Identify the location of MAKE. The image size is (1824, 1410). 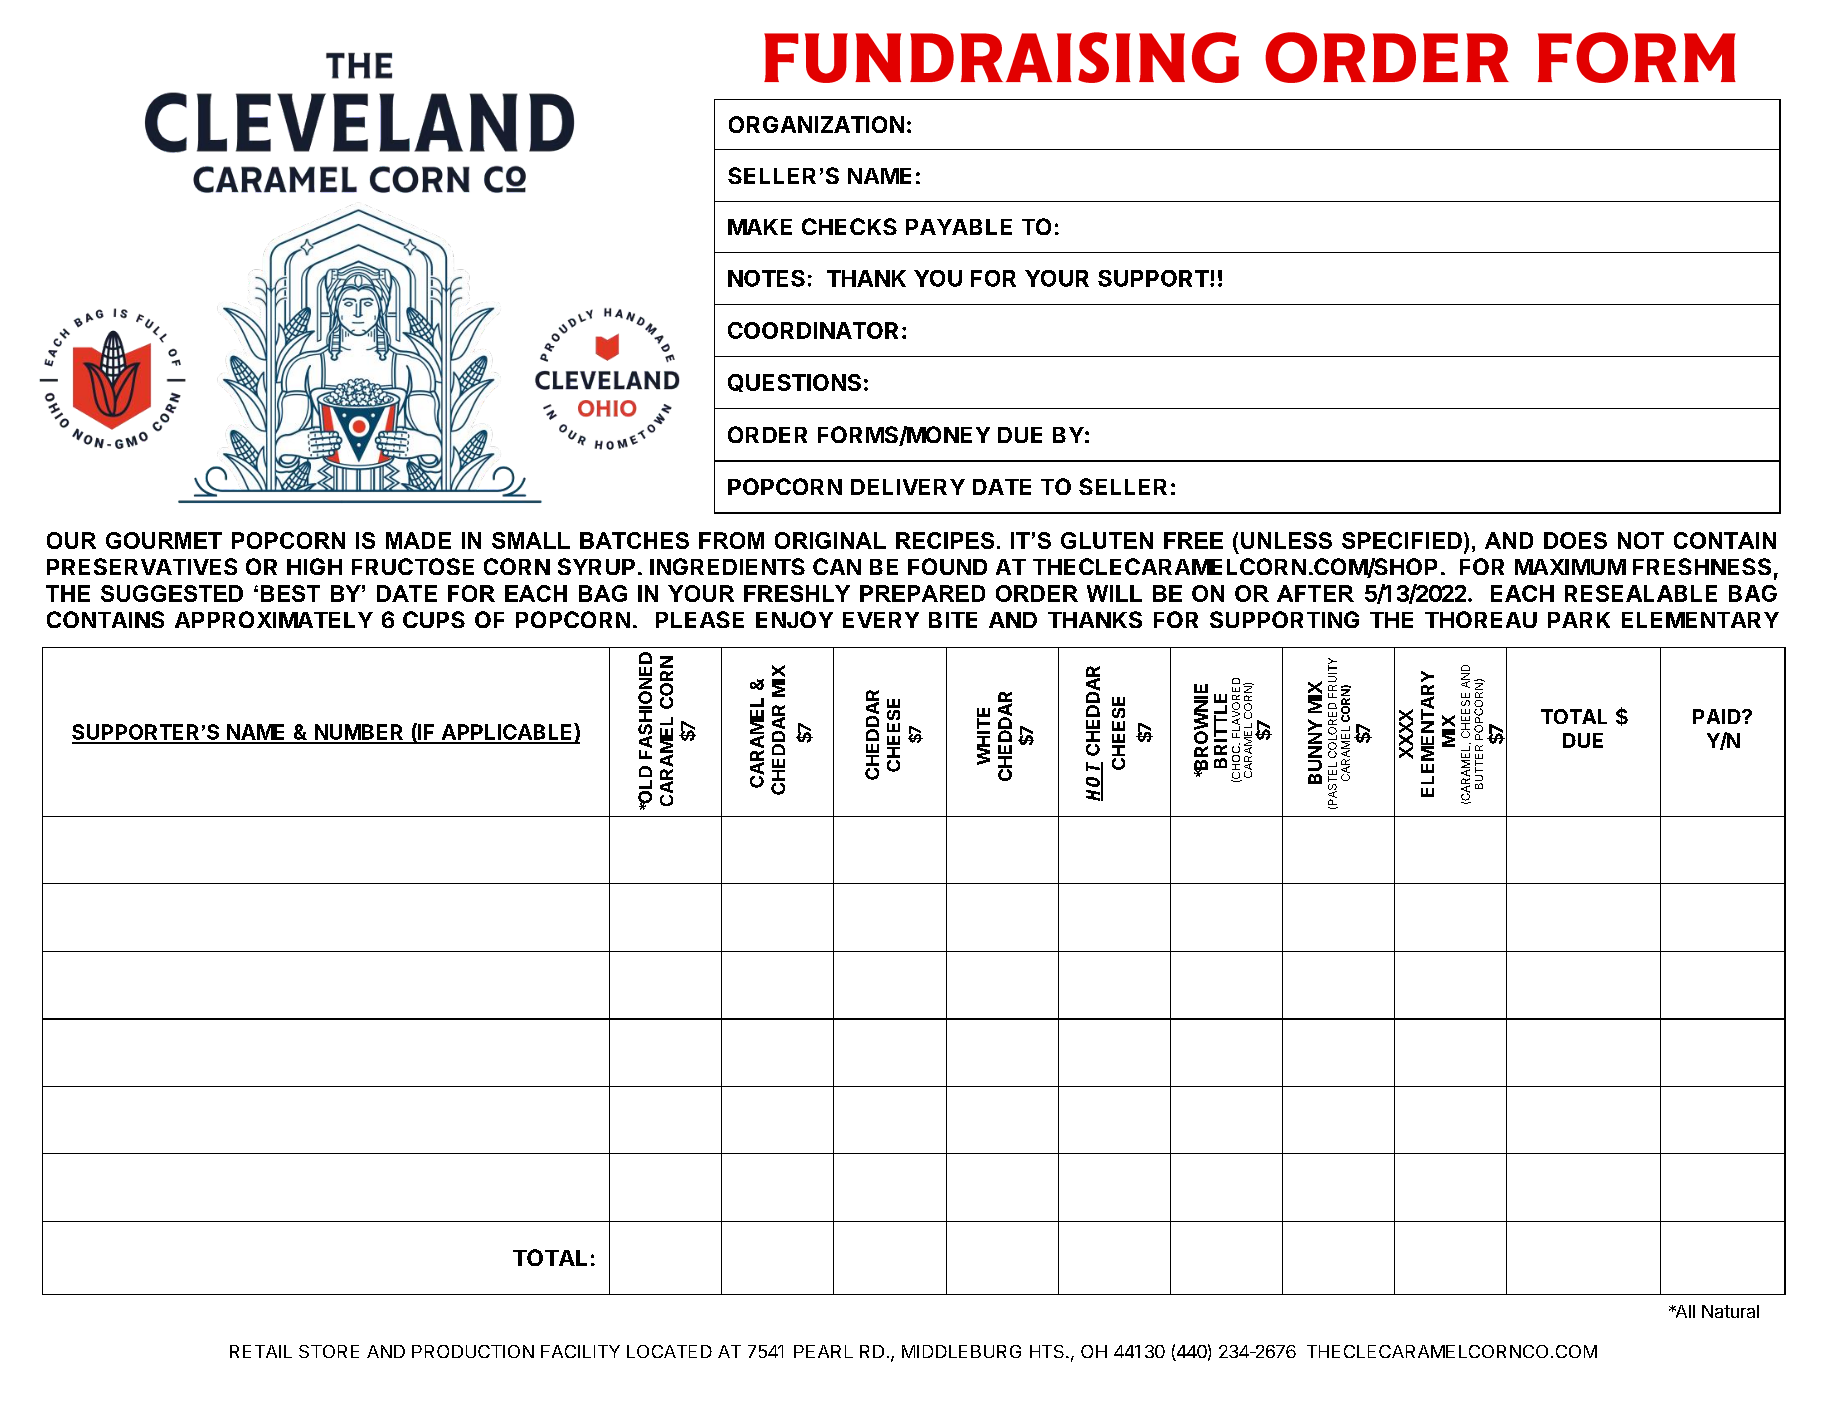
(760, 227).
